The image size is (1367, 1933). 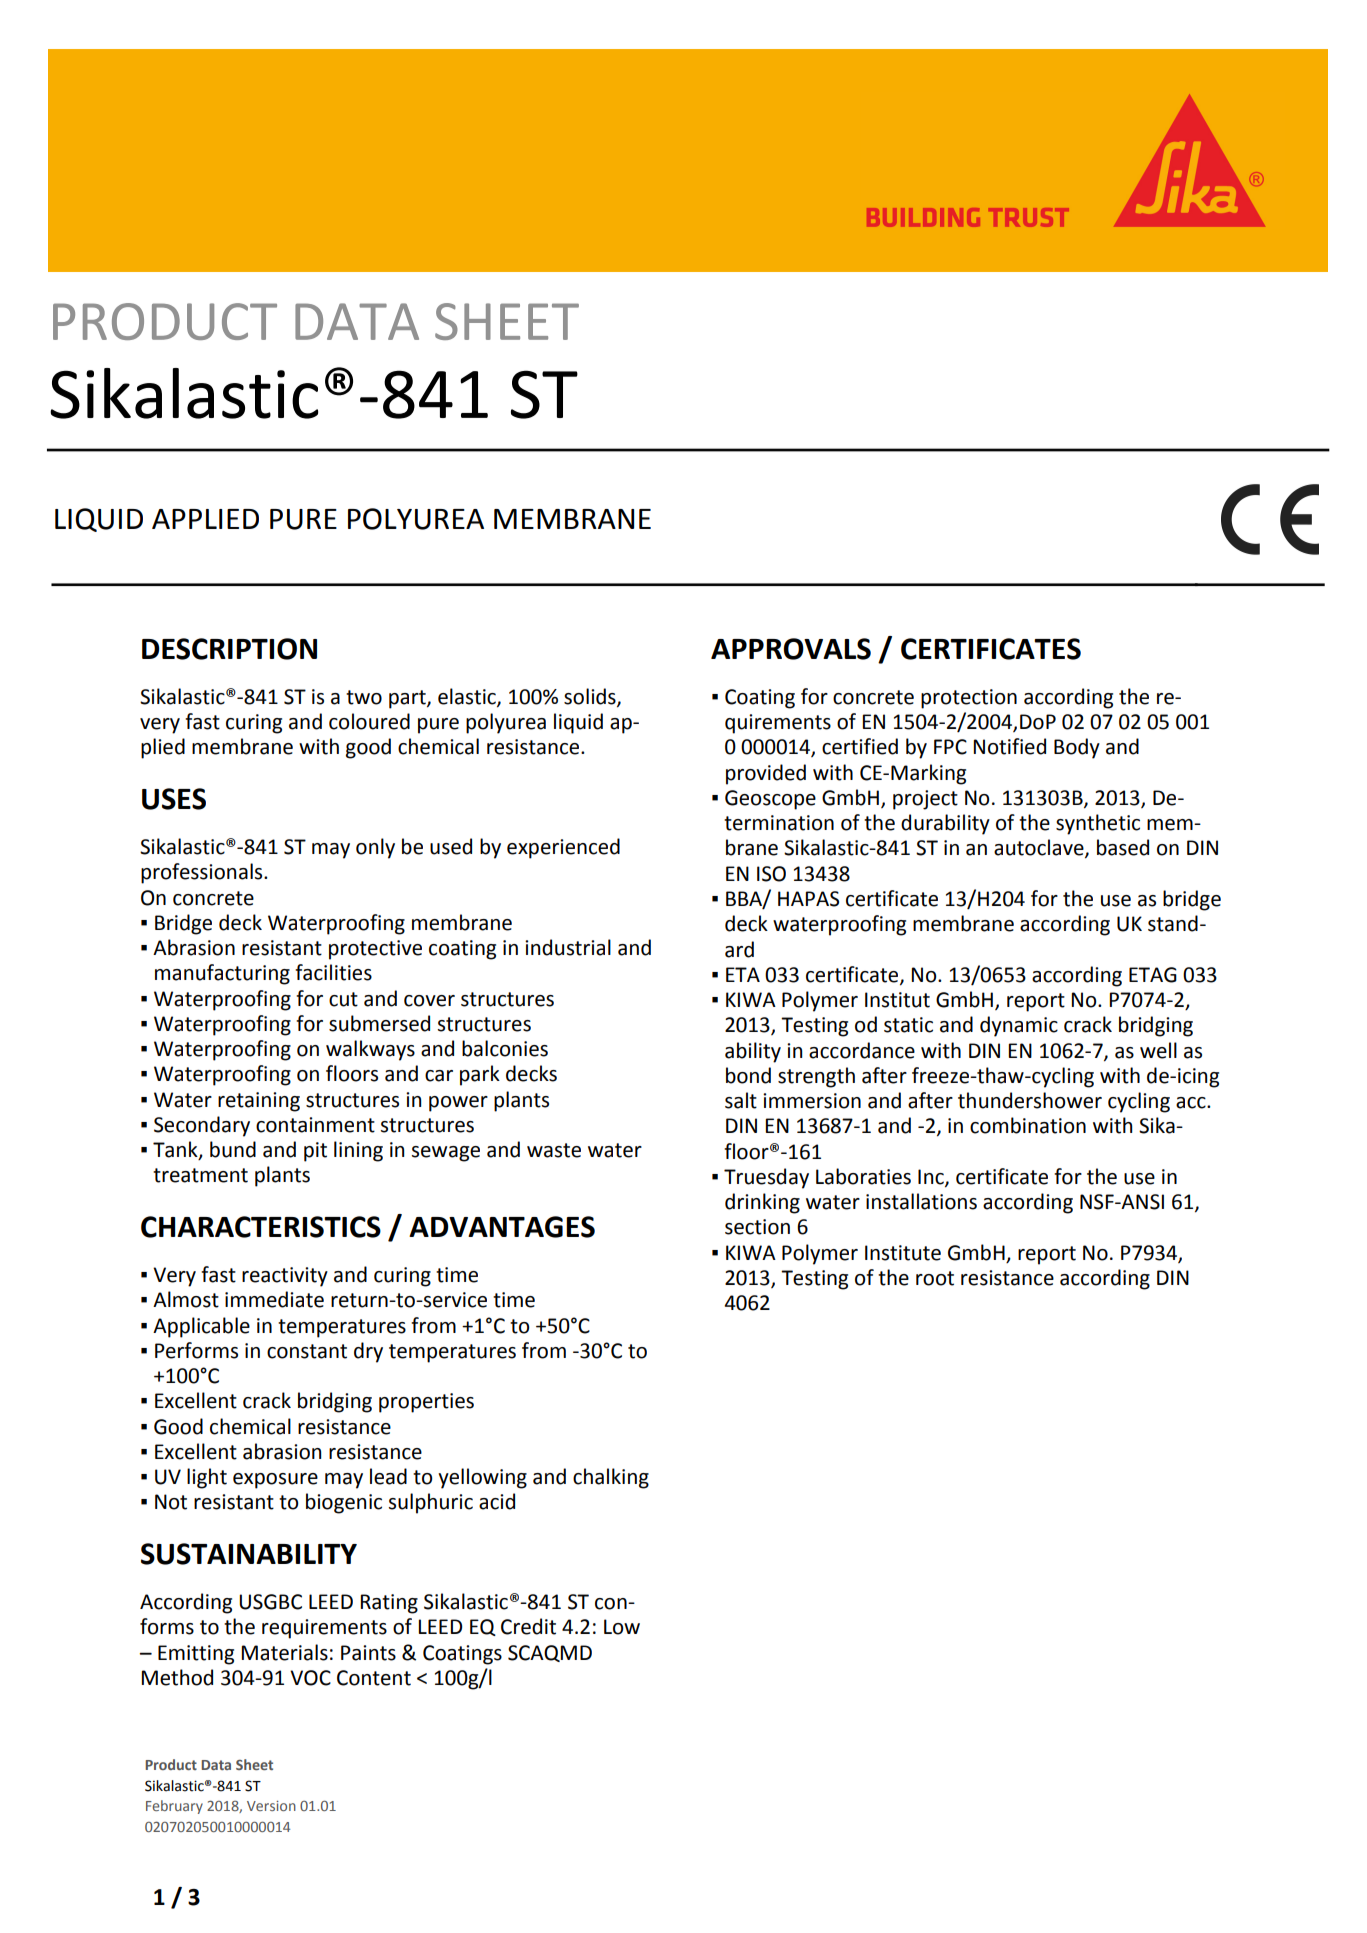 I want to click on Version, so click(x=271, y=1806).
